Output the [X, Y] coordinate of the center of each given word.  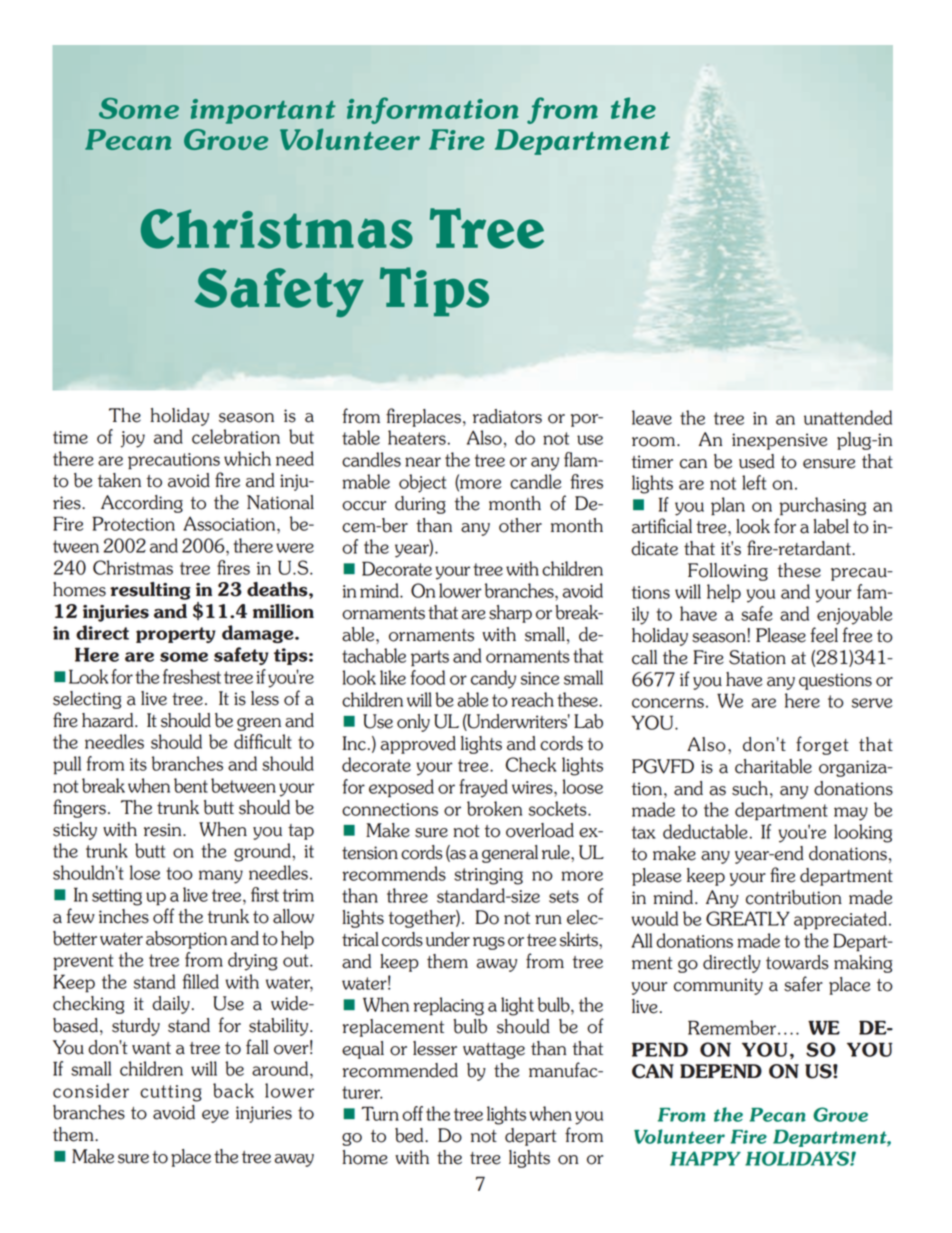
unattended [848, 417]
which [247, 458]
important [263, 111]
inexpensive [779, 441]
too [179, 873]
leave [652, 417]
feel [824, 635]
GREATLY [748, 918]
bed [410, 1135]
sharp [510, 614]
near [423, 462]
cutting [171, 1093]
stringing [488, 876]
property [176, 635]
